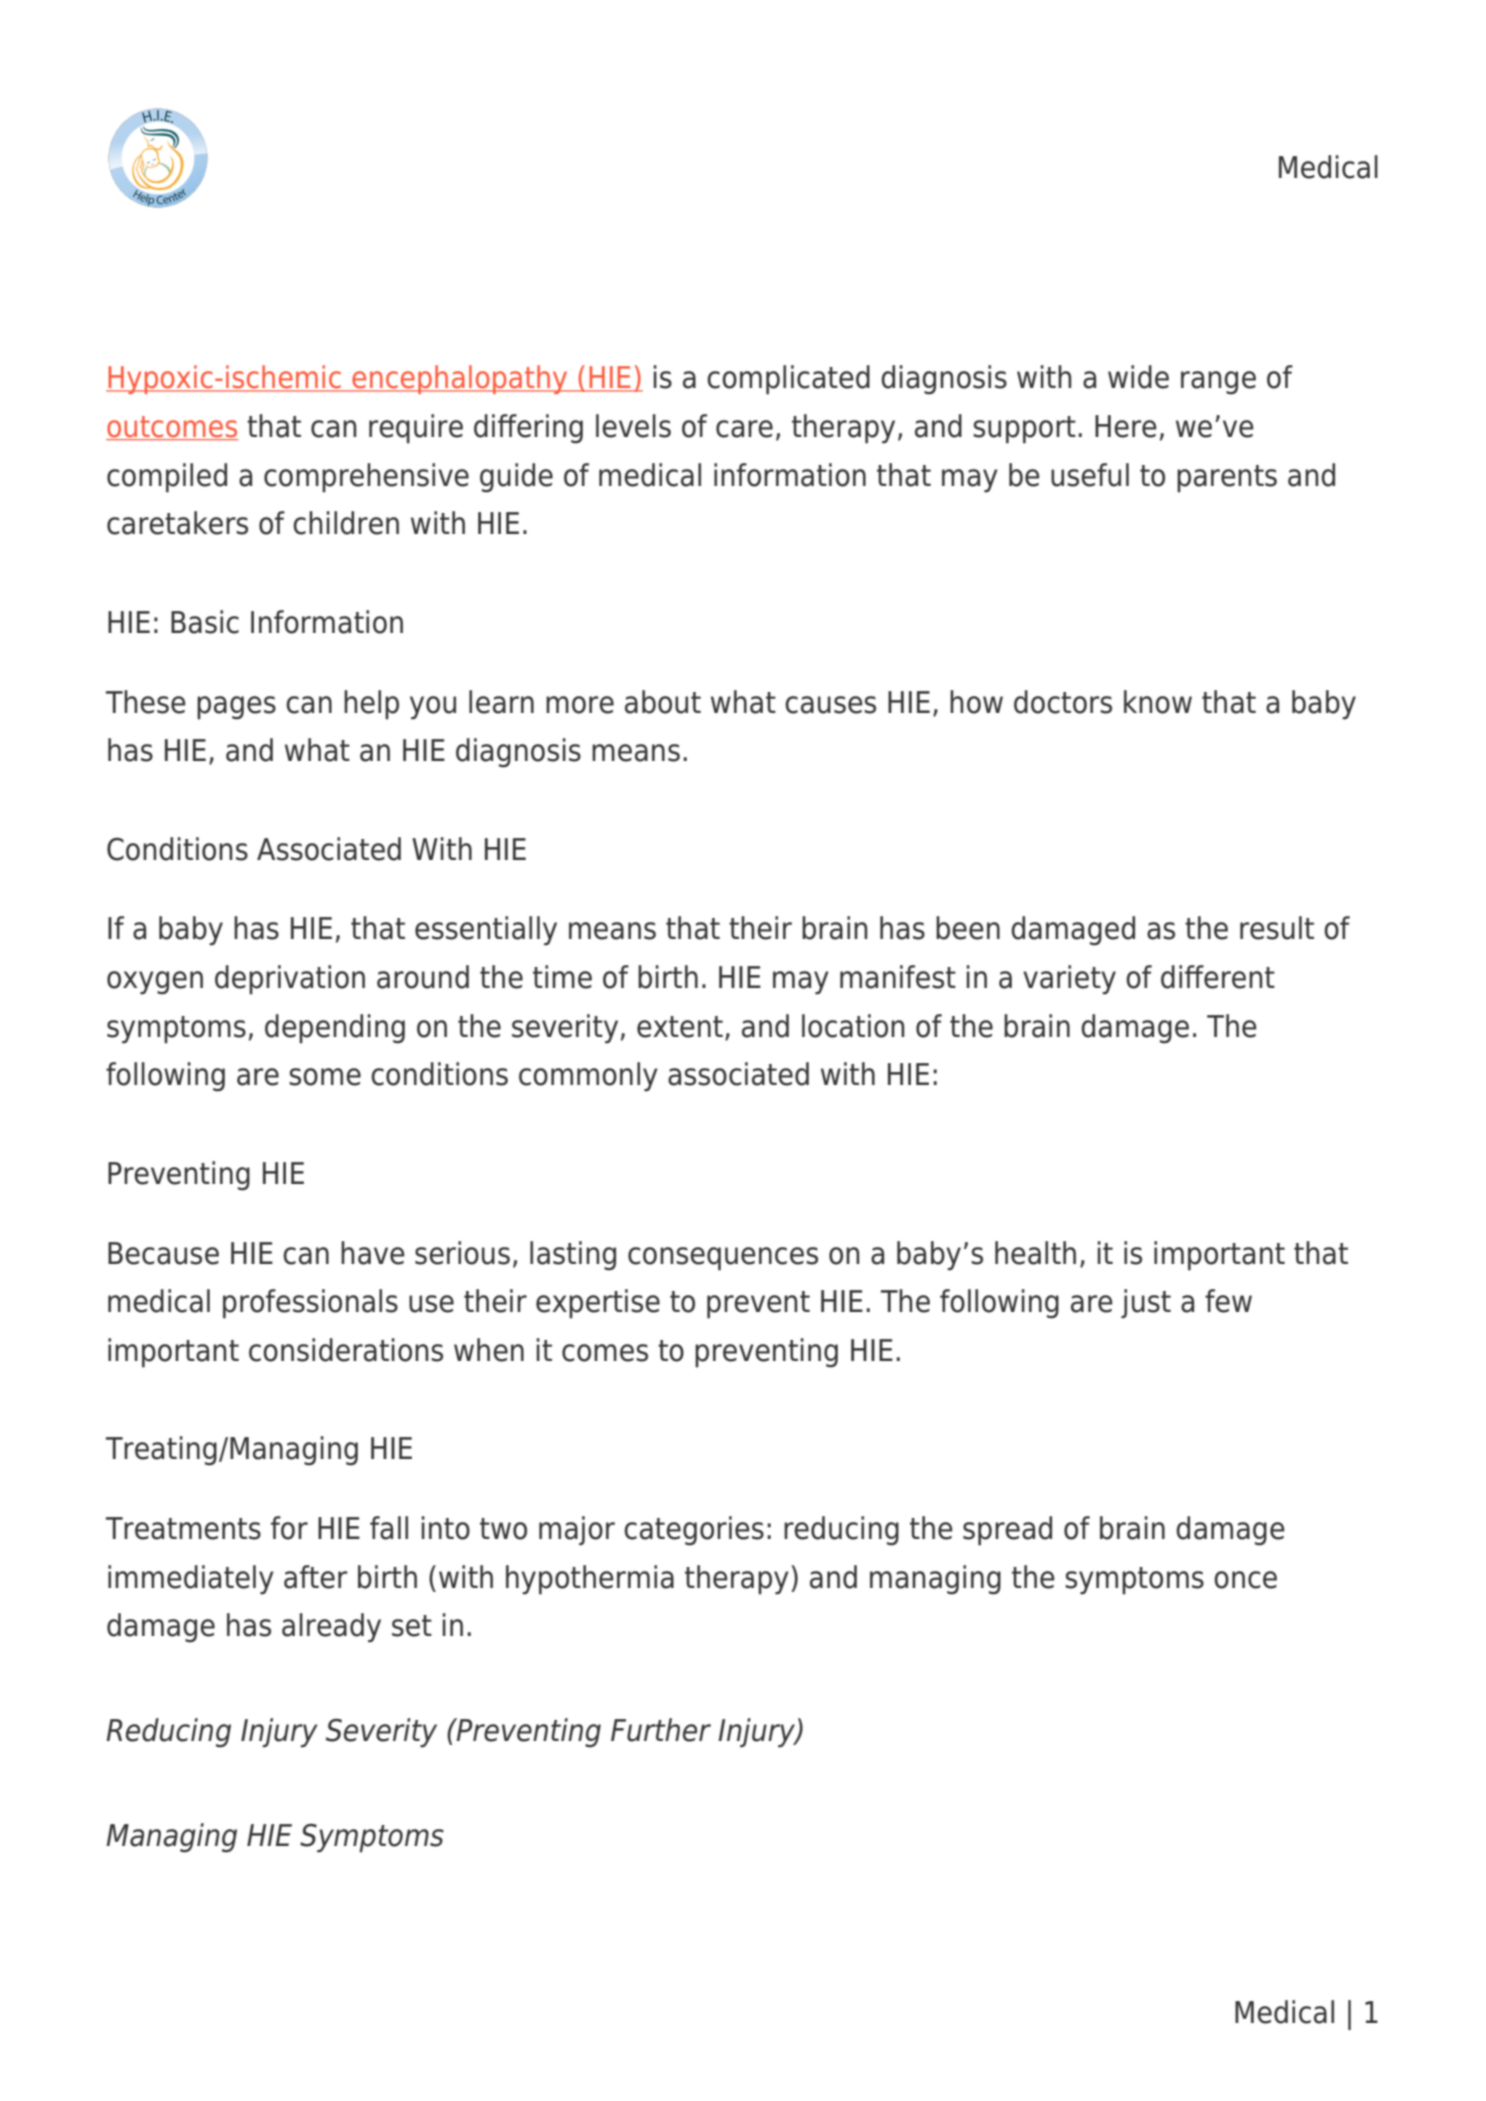  What do you see at coordinates (366, 478) in the screenshot?
I see `comprehensive` at bounding box center [366, 478].
